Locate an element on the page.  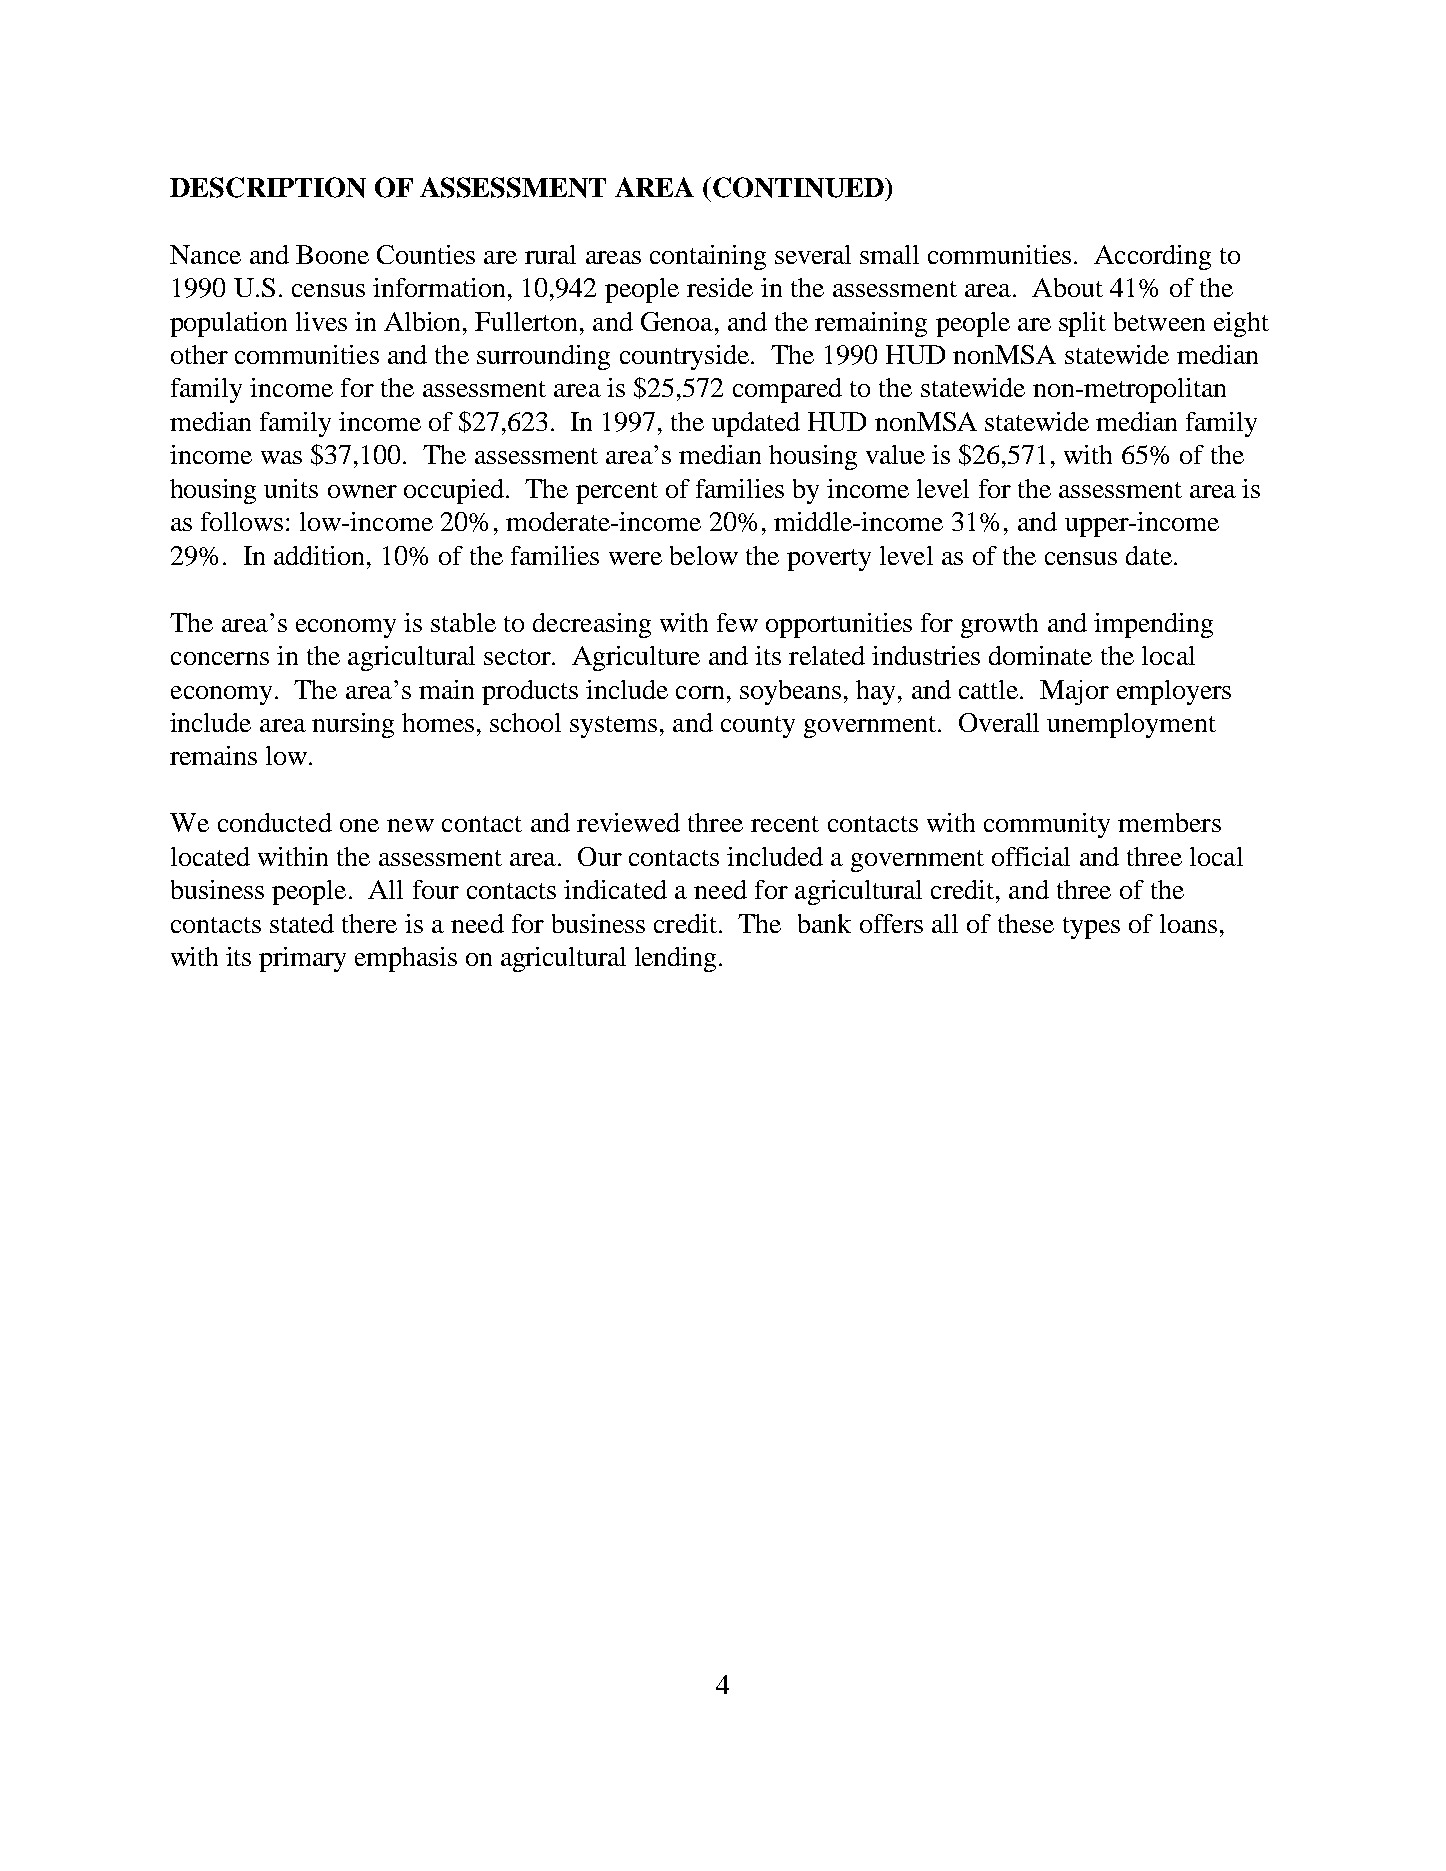
DESCRIPTION is located at coordinates (268, 187).
